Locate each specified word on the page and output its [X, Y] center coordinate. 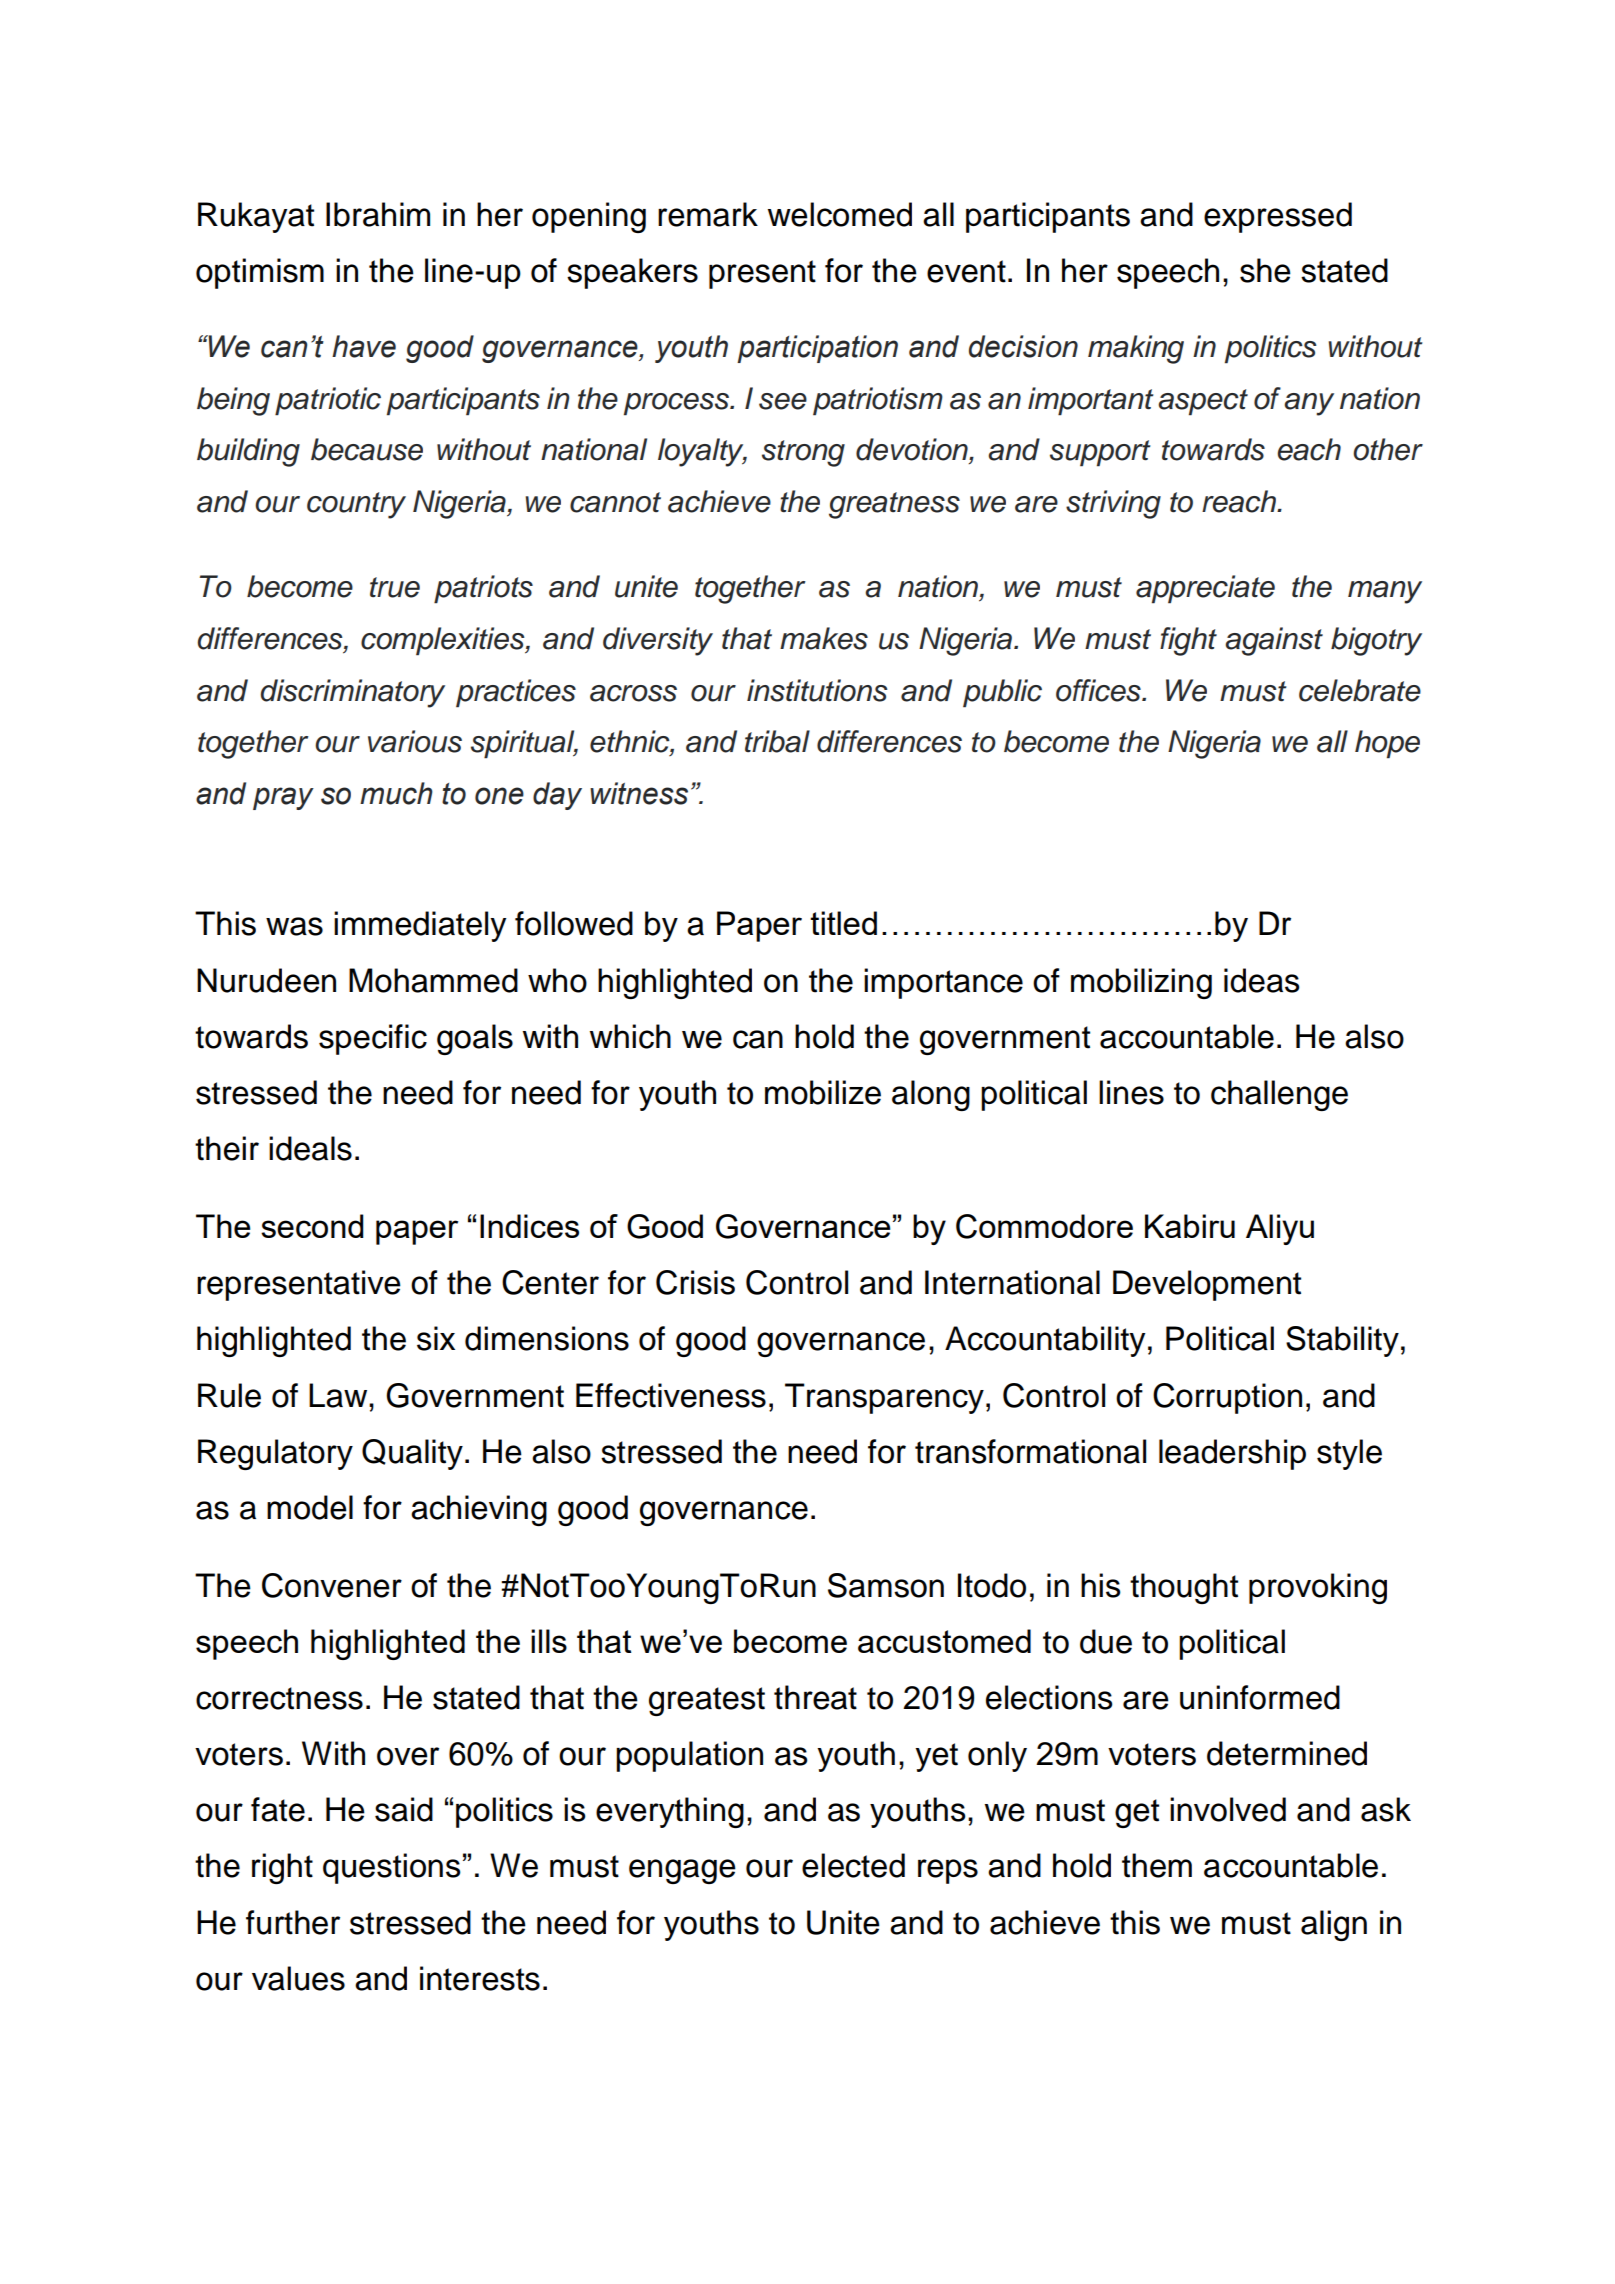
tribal [777, 741]
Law [339, 1395]
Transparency [884, 1398]
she [1265, 270]
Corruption [1227, 1398]
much [396, 793]
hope [1387, 744]
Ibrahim [378, 214]
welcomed [840, 214]
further [293, 1922]
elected [853, 1865]
